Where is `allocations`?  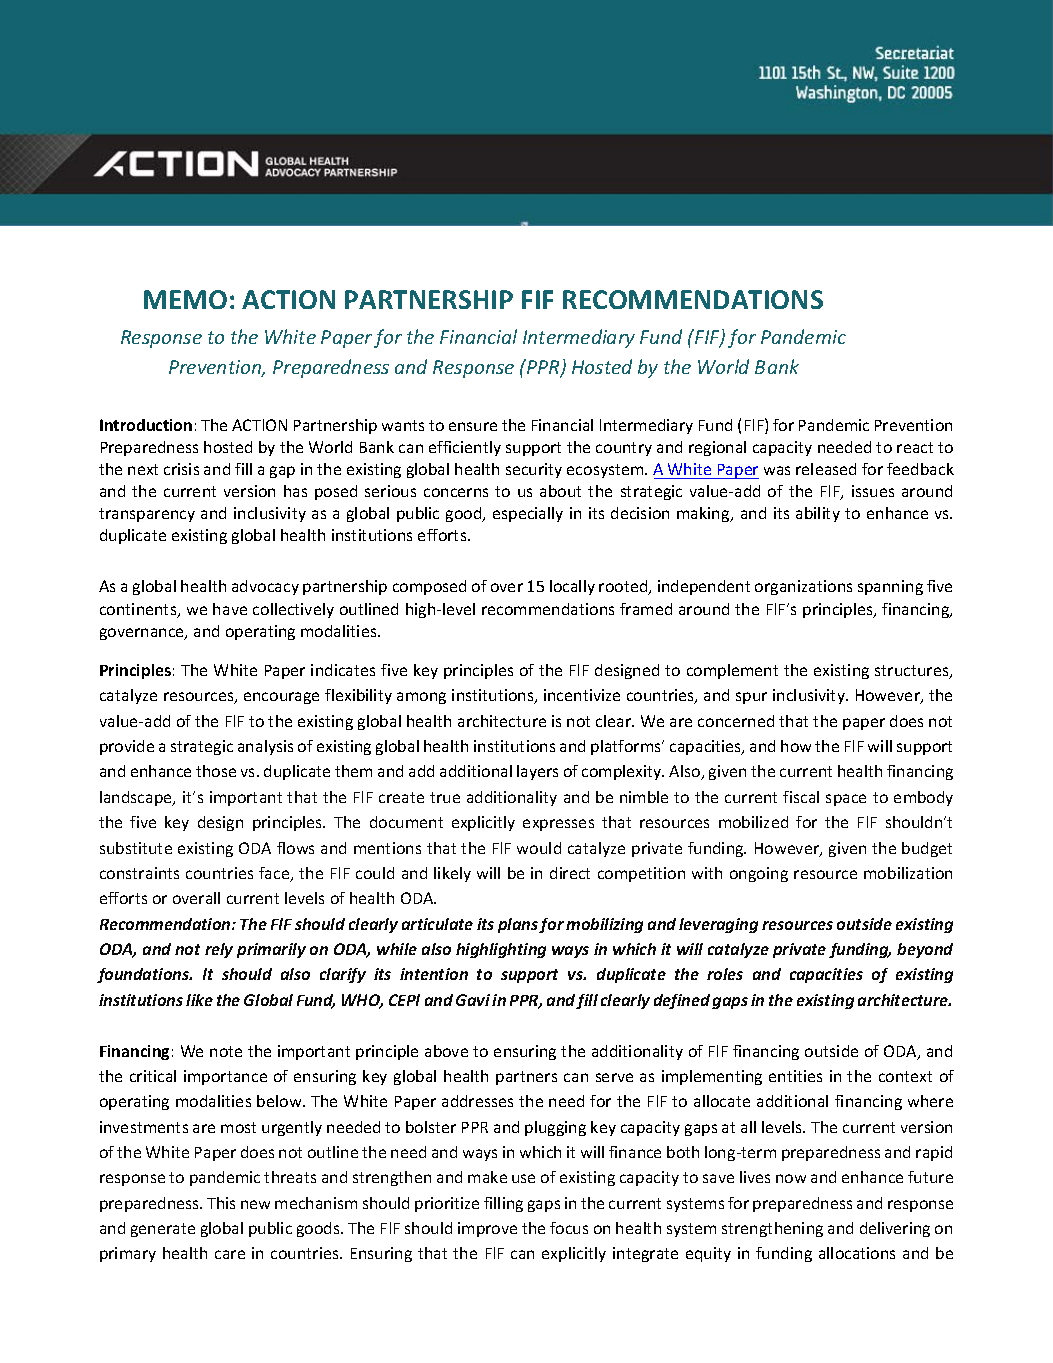 allocations is located at coordinates (857, 1253).
